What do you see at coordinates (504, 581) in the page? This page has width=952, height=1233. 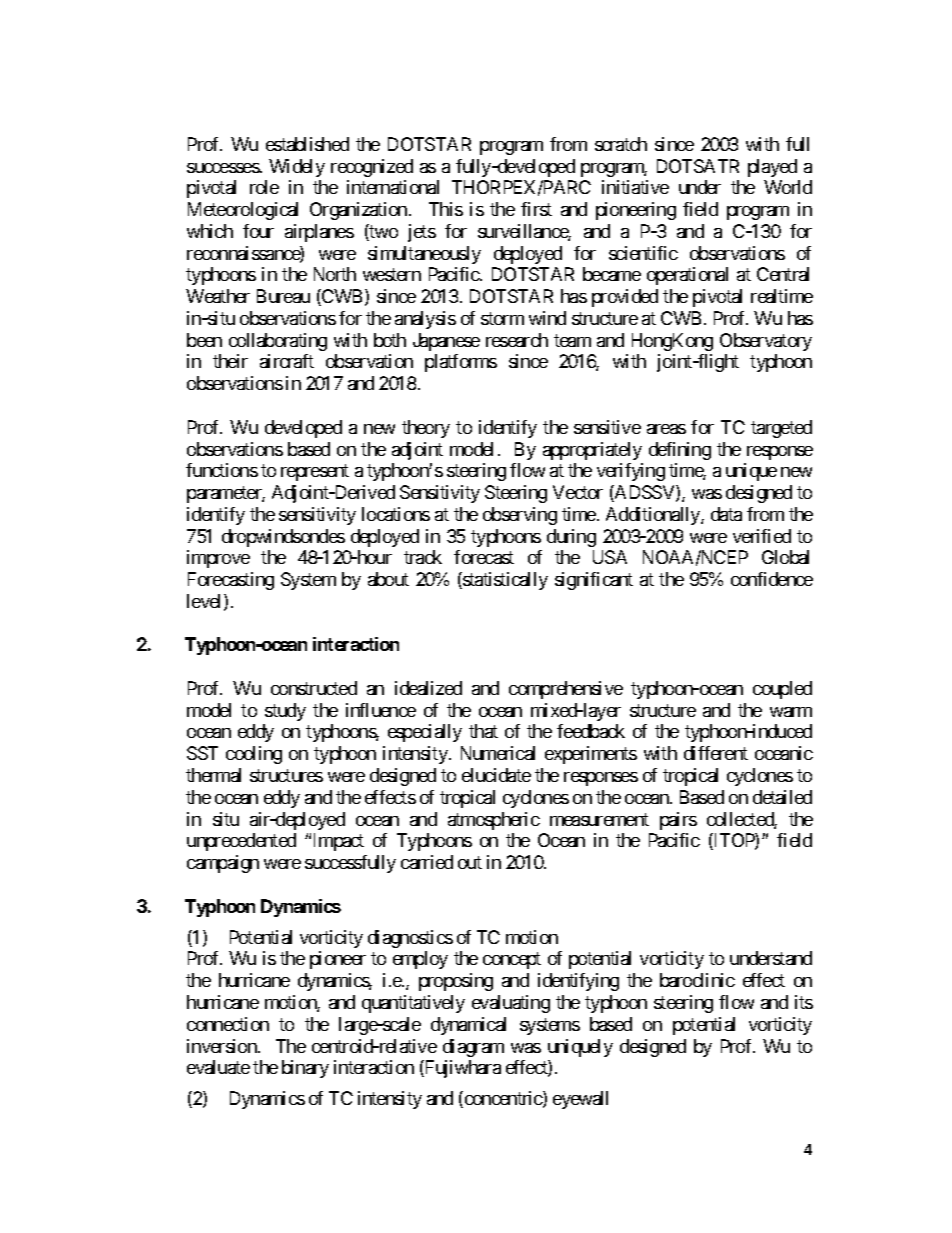 I see `statistically` at bounding box center [504, 581].
